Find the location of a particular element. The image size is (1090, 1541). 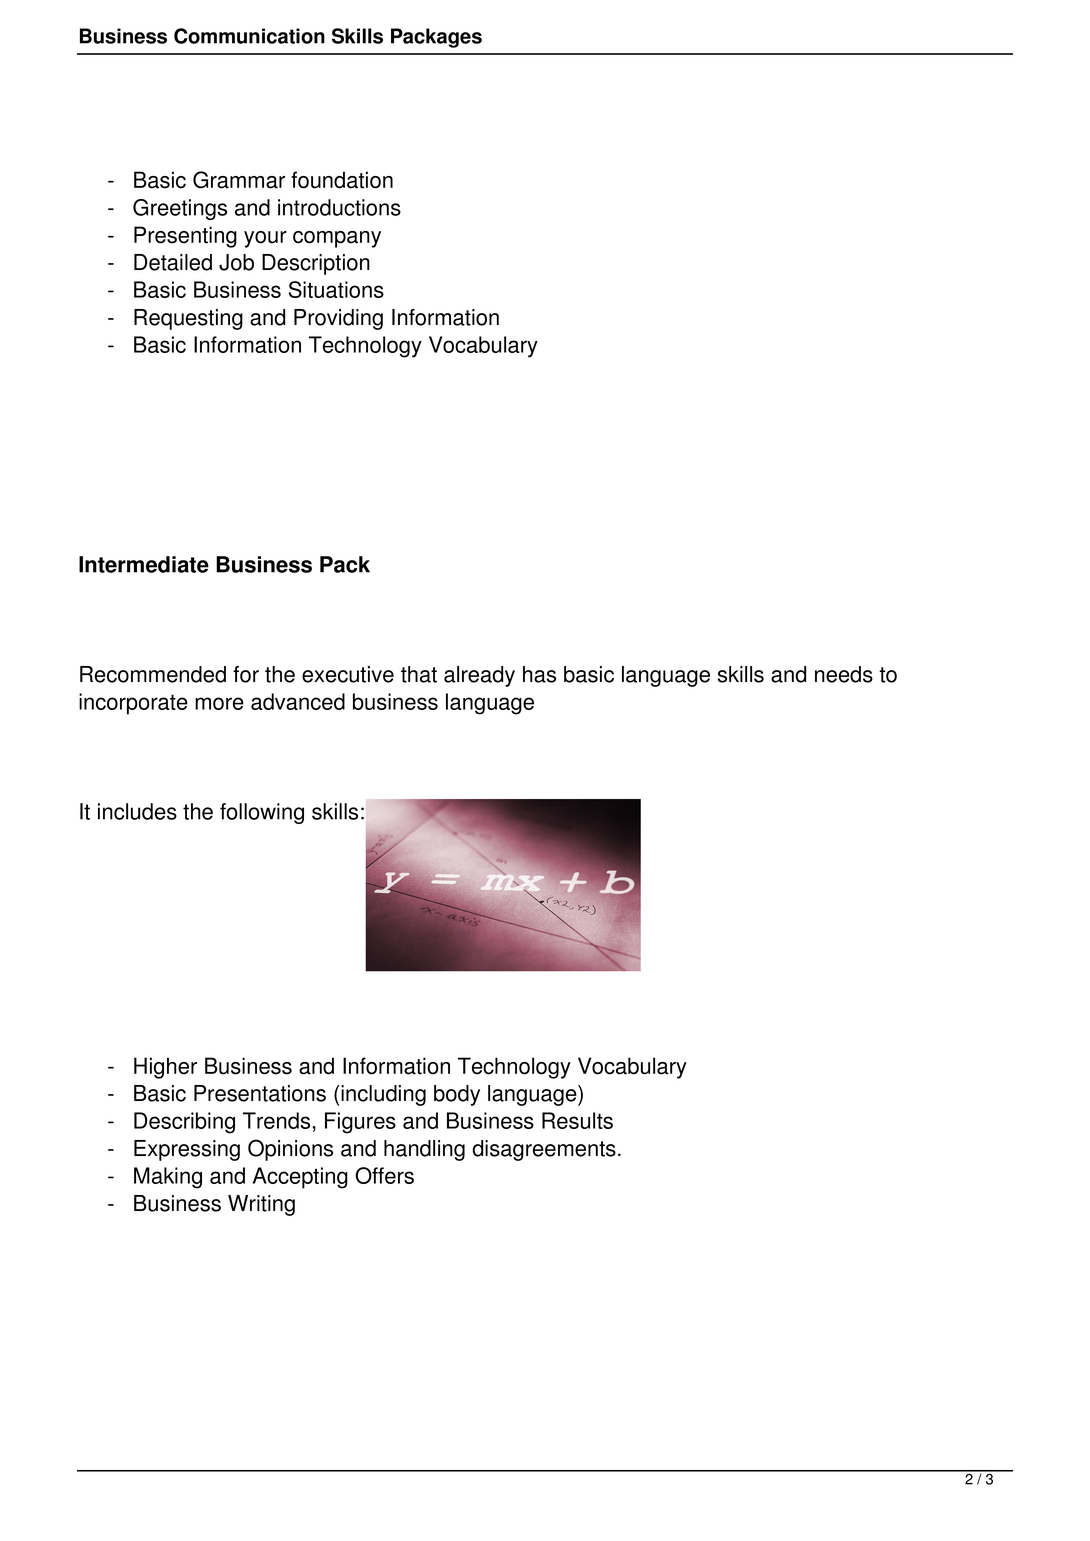

has is located at coordinates (539, 674).
